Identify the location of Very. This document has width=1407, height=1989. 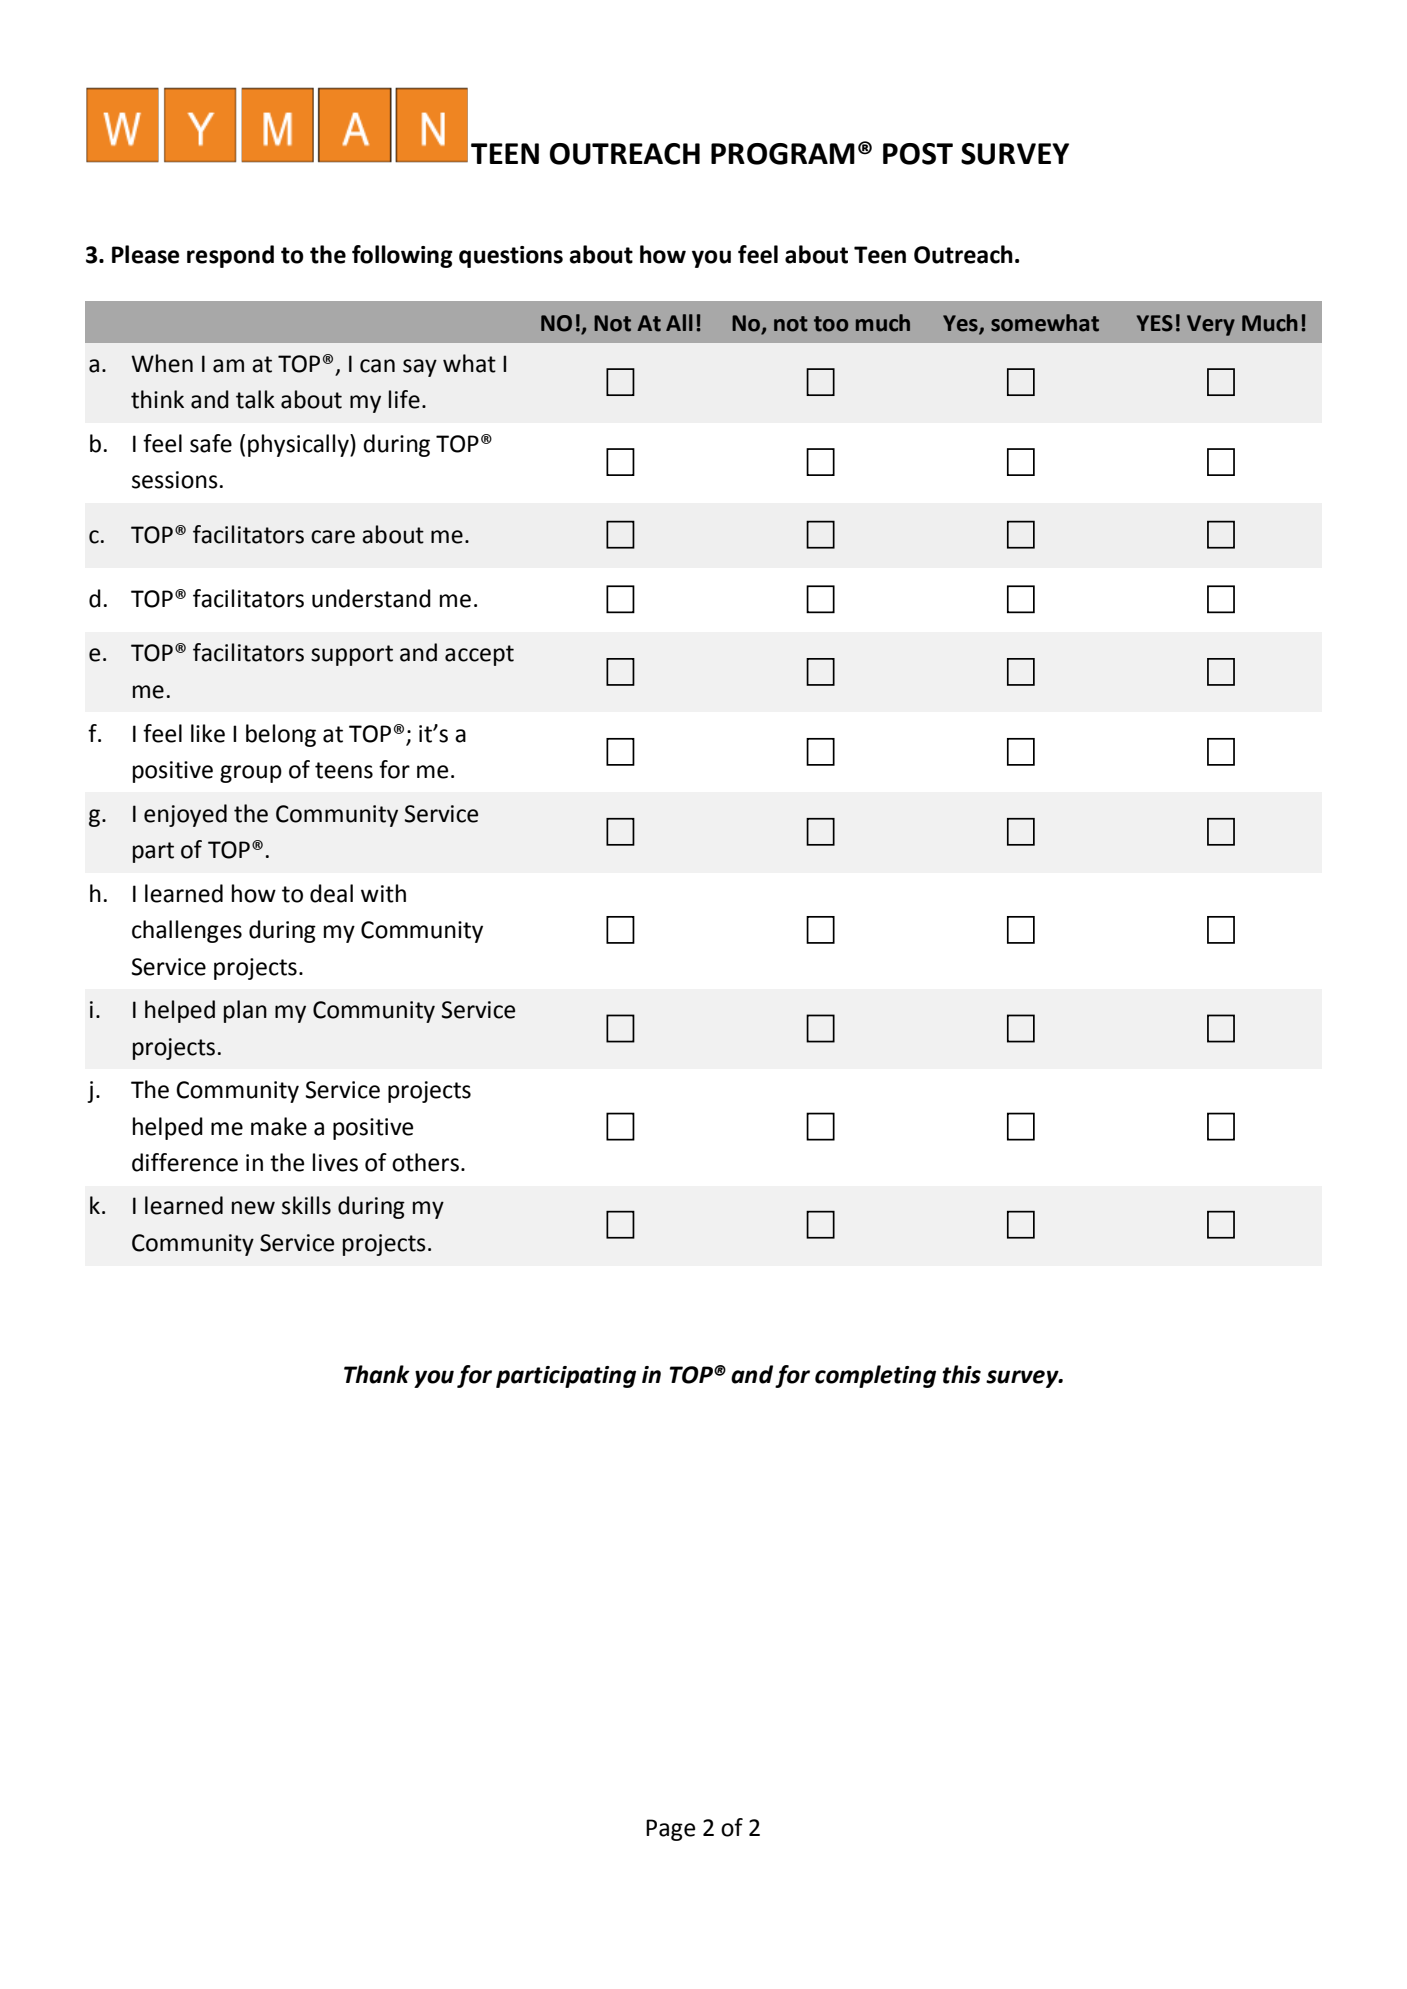
(1211, 325).
